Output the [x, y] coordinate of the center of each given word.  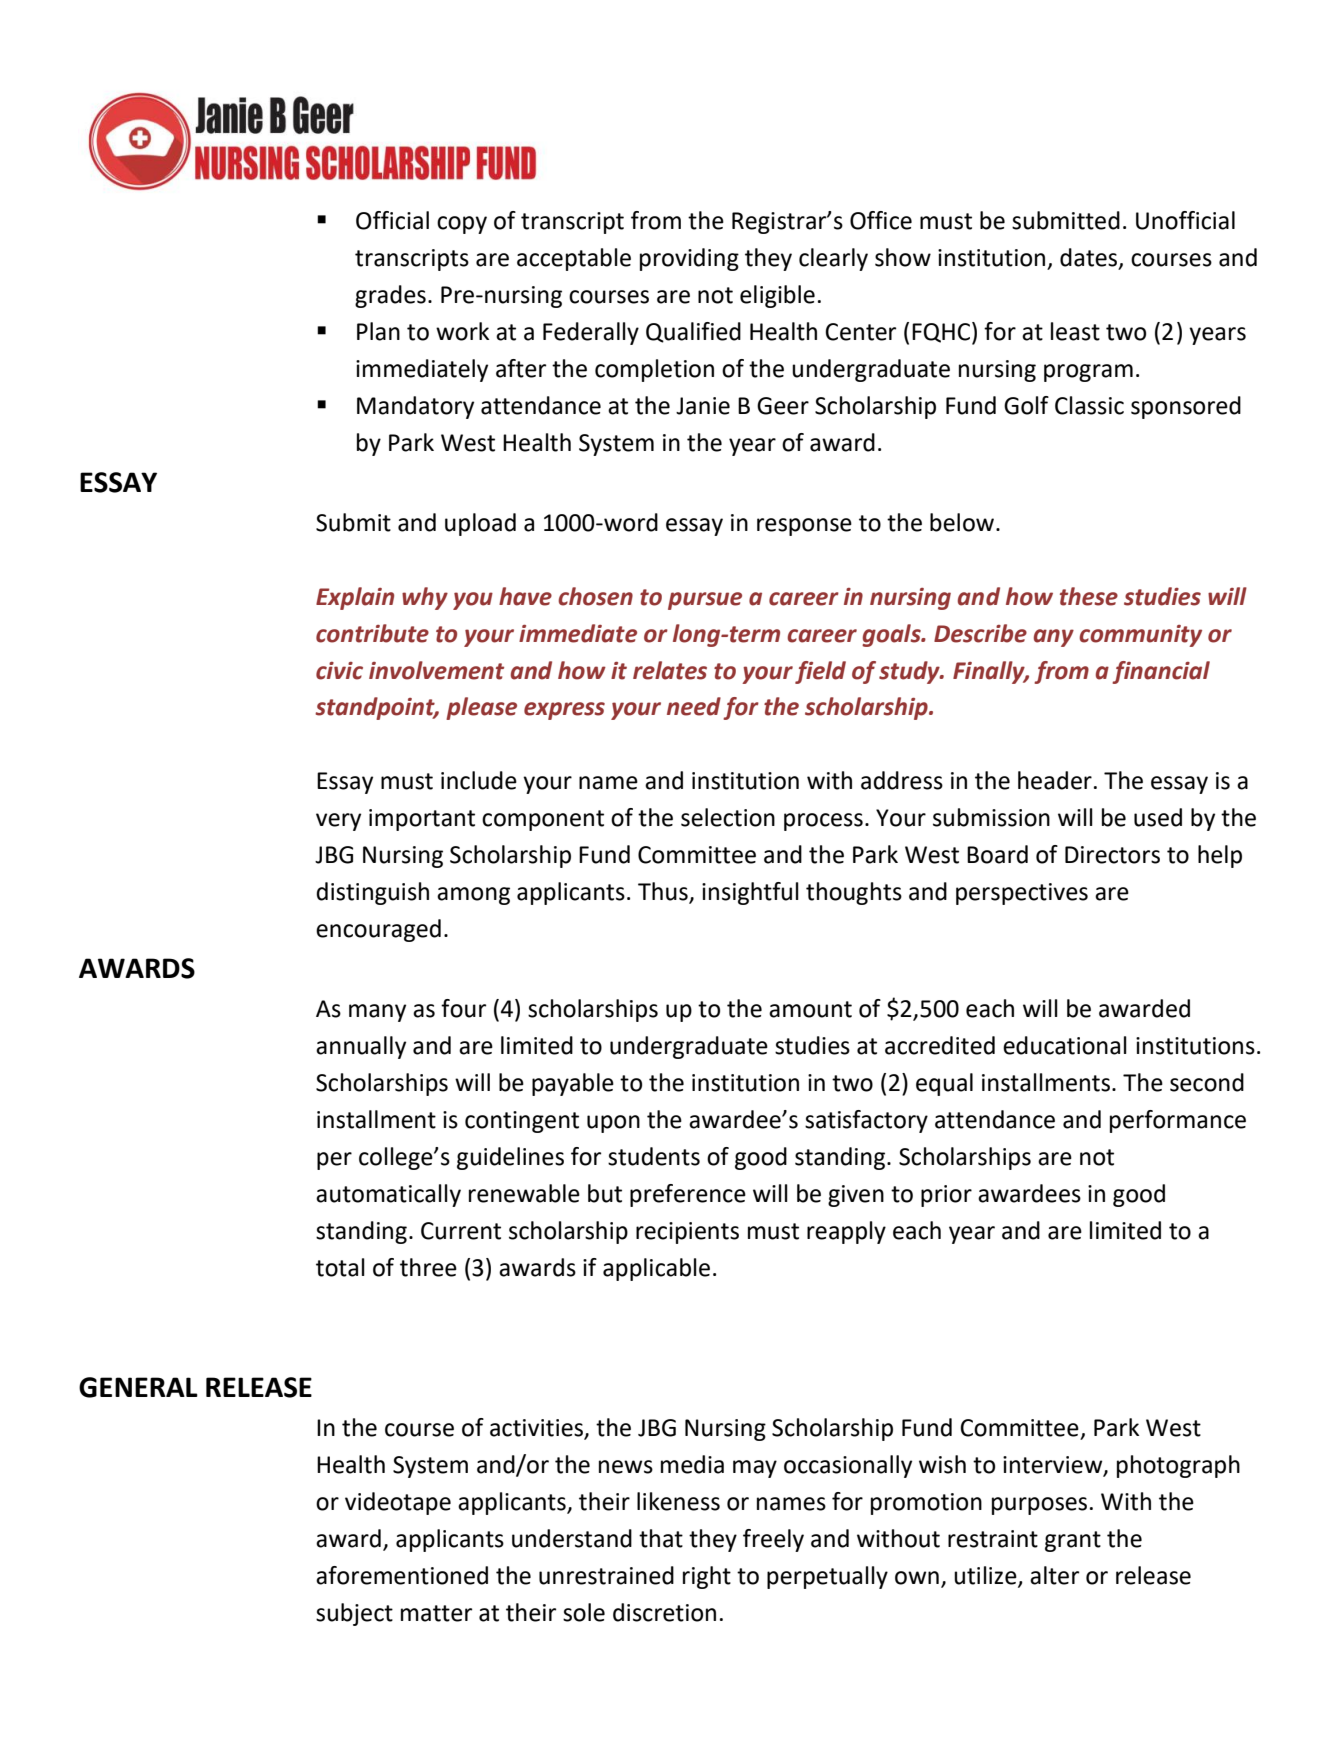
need [694, 706]
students [654, 1156]
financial [1161, 672]
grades [390, 296]
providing [689, 259]
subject [354, 1614]
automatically [388, 1195]
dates [1090, 258]
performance [1178, 1121]
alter [1054, 1575]
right [707, 1577]
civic [339, 671]
